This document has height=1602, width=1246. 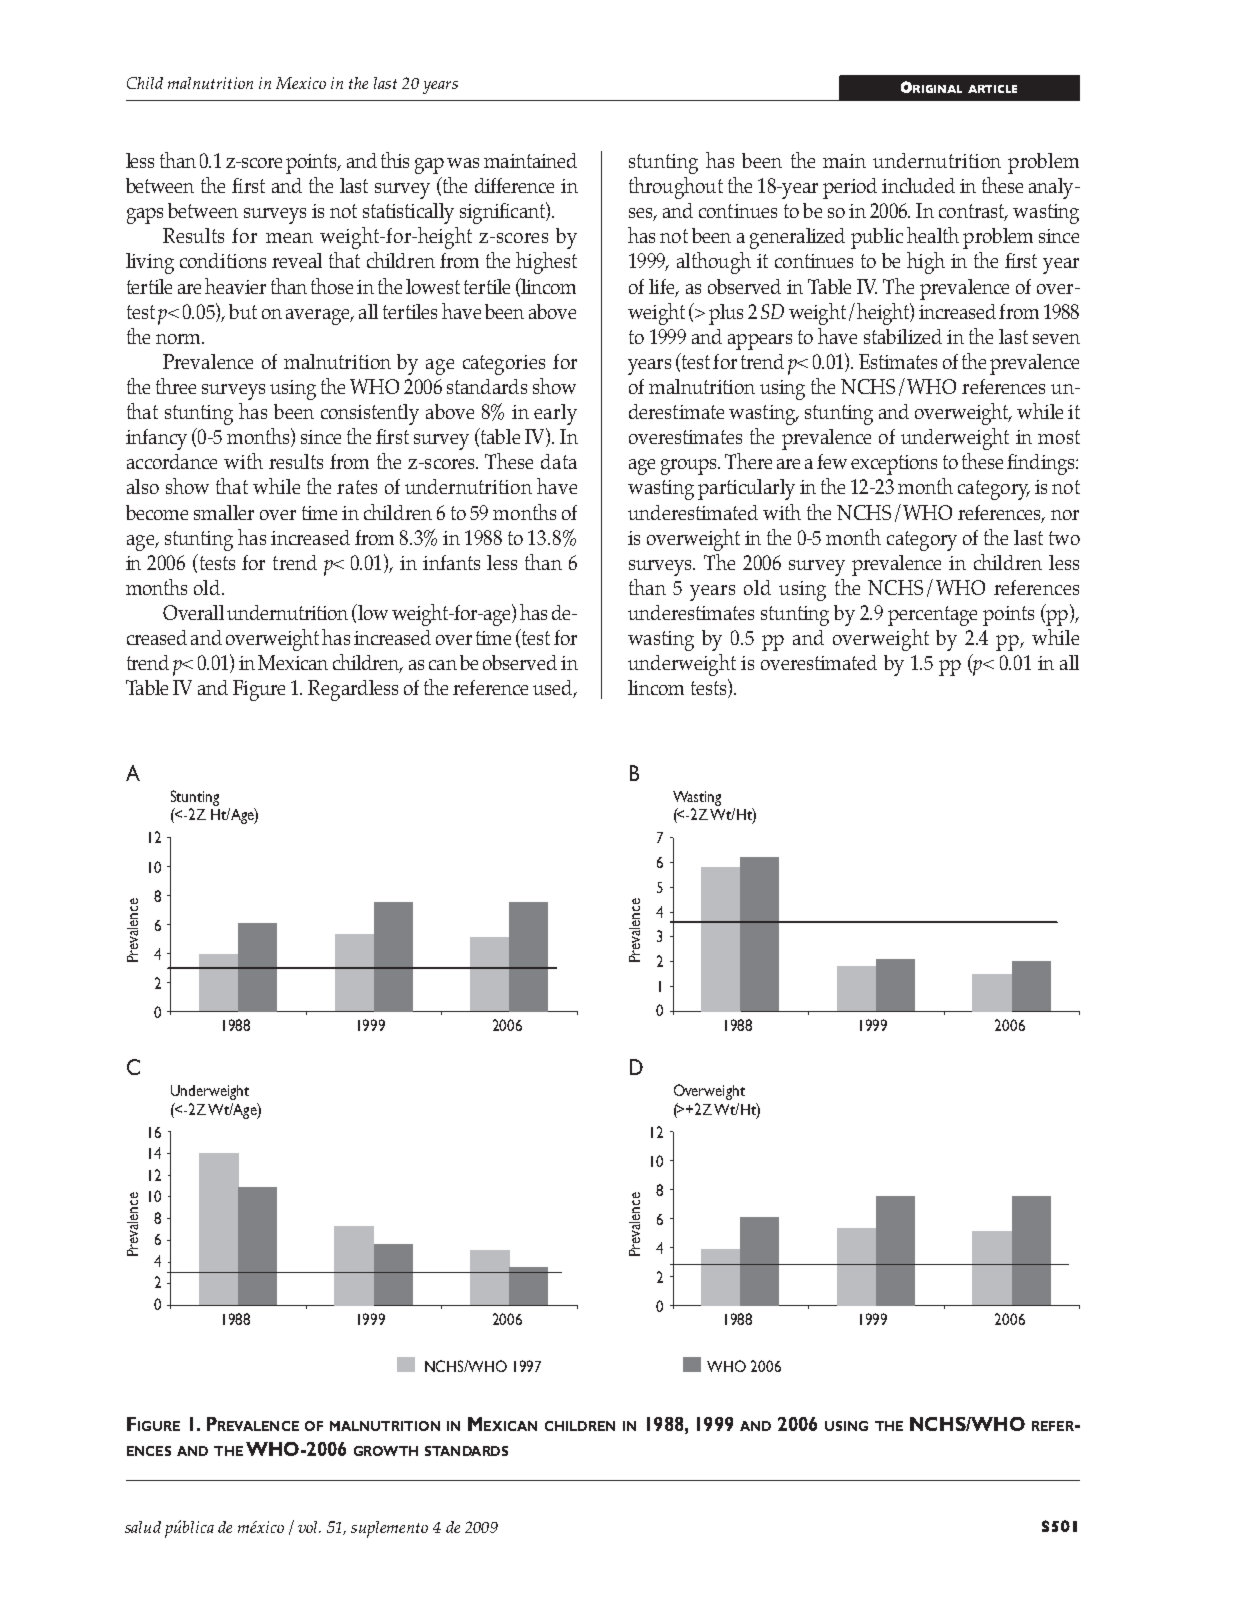 I want to click on exceptions, so click(x=894, y=465).
